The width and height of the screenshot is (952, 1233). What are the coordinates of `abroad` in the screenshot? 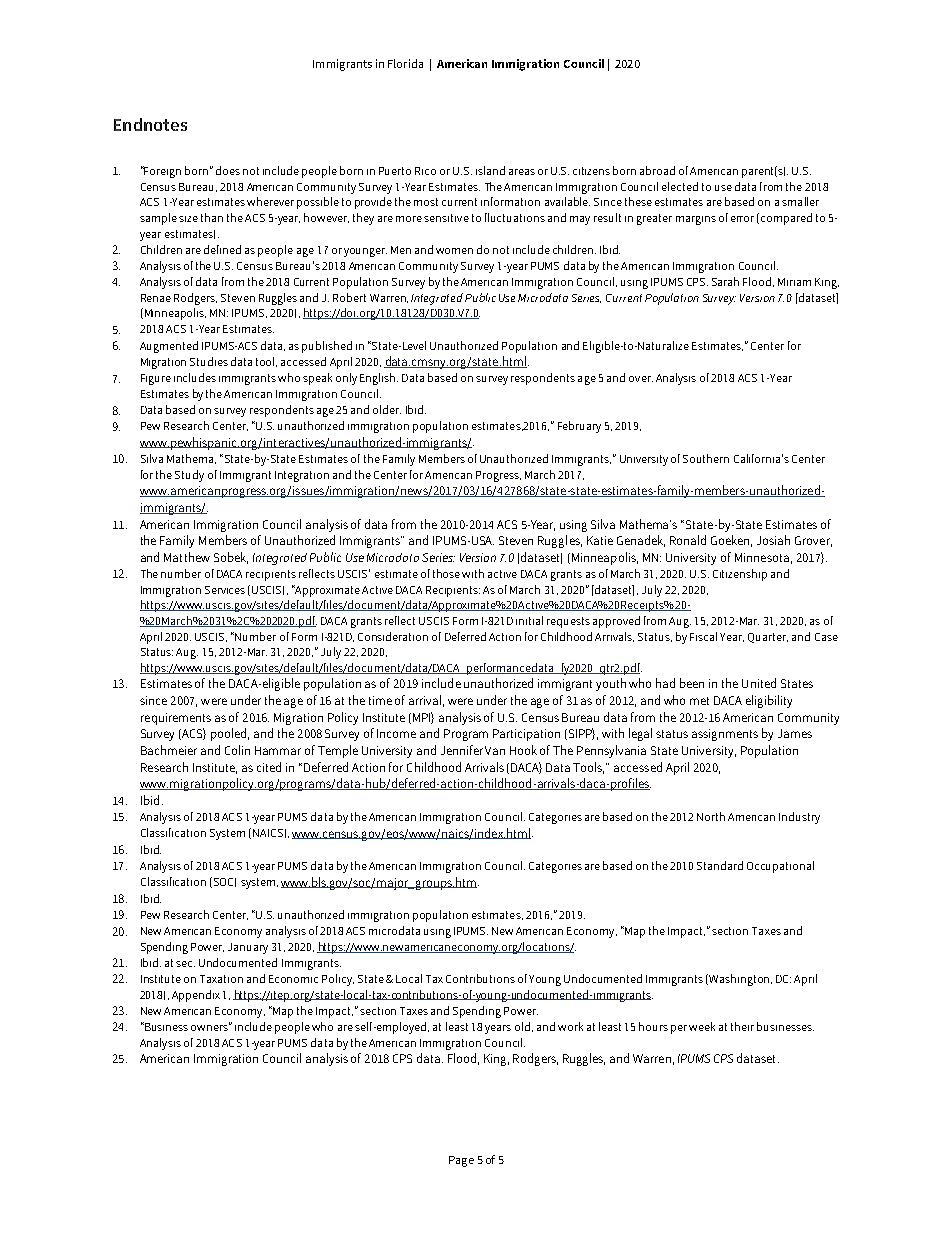 It's located at (657, 170).
